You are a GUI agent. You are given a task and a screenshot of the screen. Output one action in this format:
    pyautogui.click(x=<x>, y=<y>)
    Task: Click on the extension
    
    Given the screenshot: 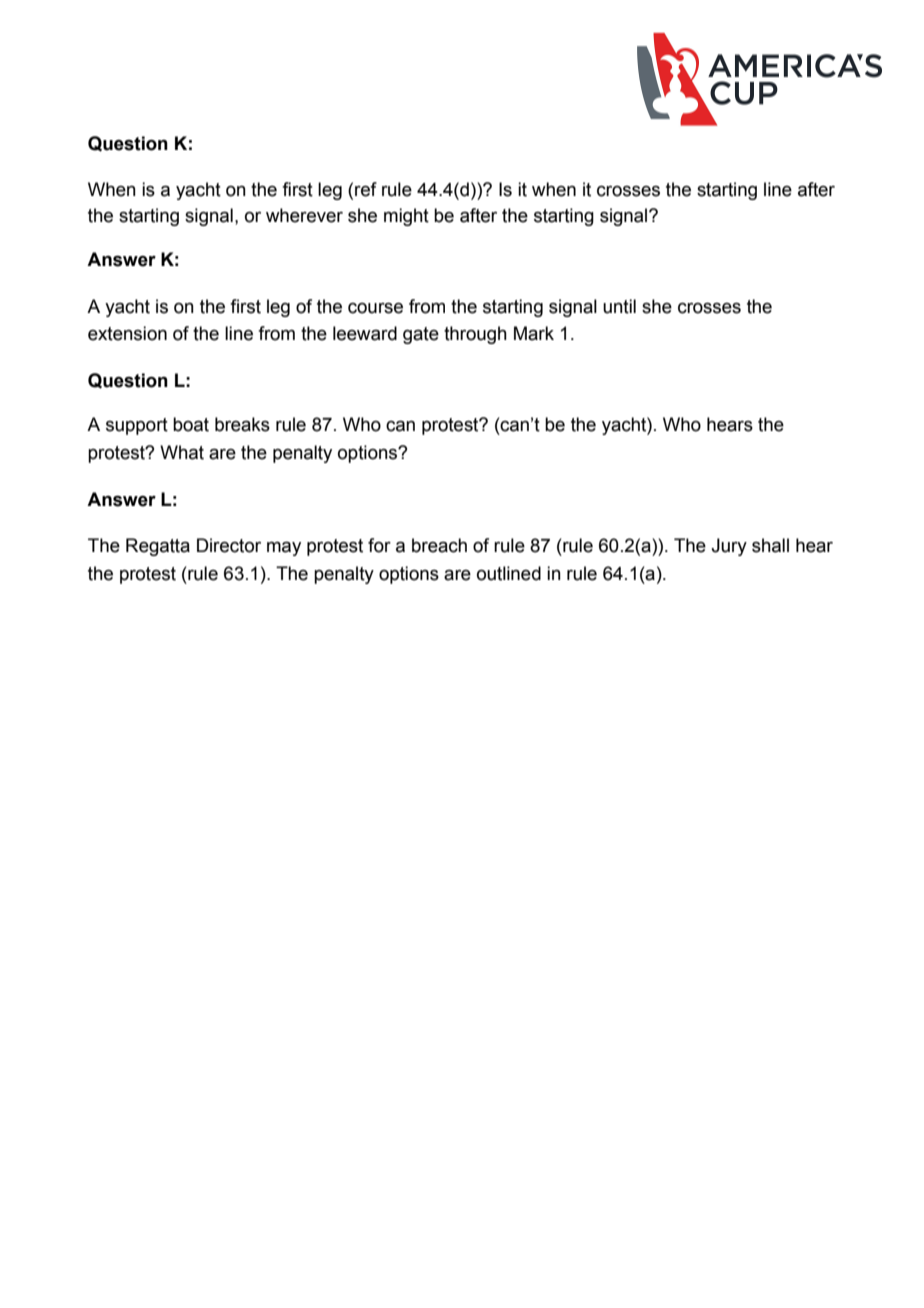 What is the action you would take?
    pyautogui.click(x=127, y=333)
